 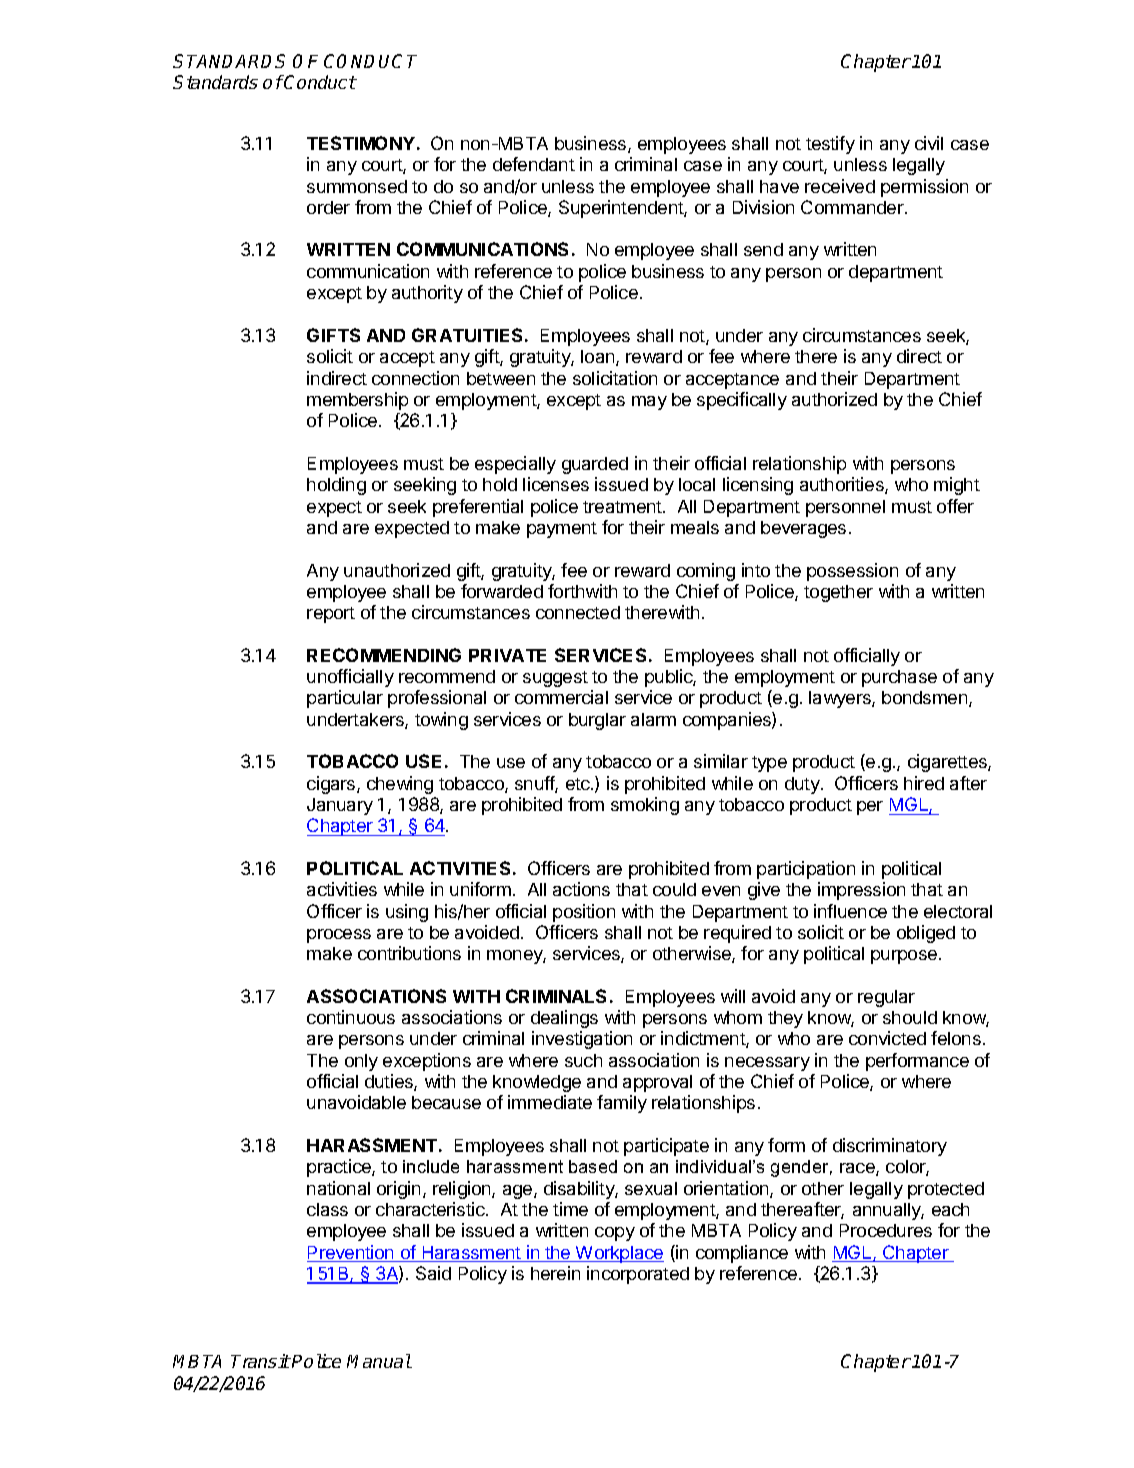 What do you see at coordinates (379, 1361) in the screenshot?
I see `Manual` at bounding box center [379, 1361].
